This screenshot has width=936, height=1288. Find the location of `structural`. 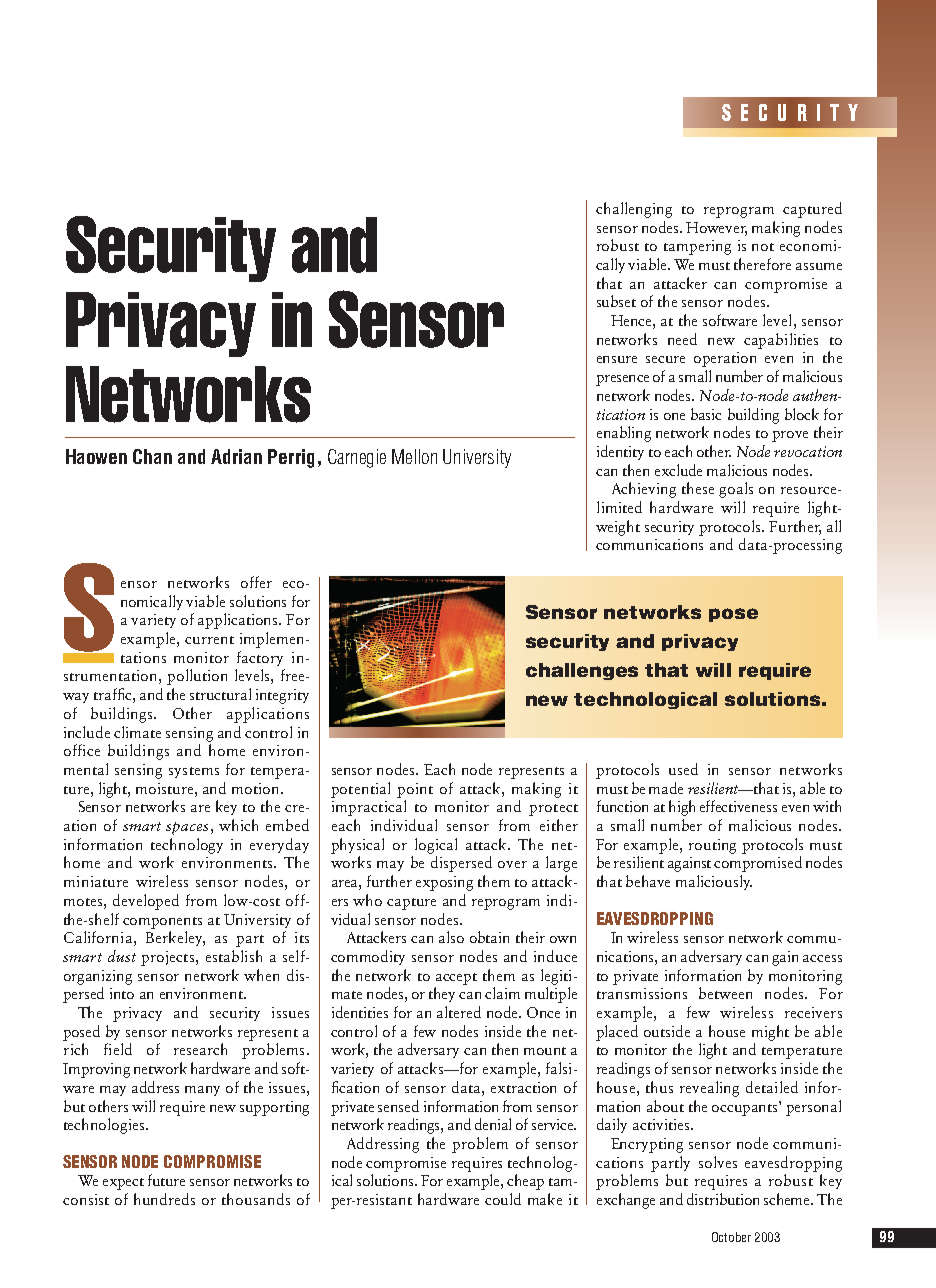

structural is located at coordinates (220, 694).
